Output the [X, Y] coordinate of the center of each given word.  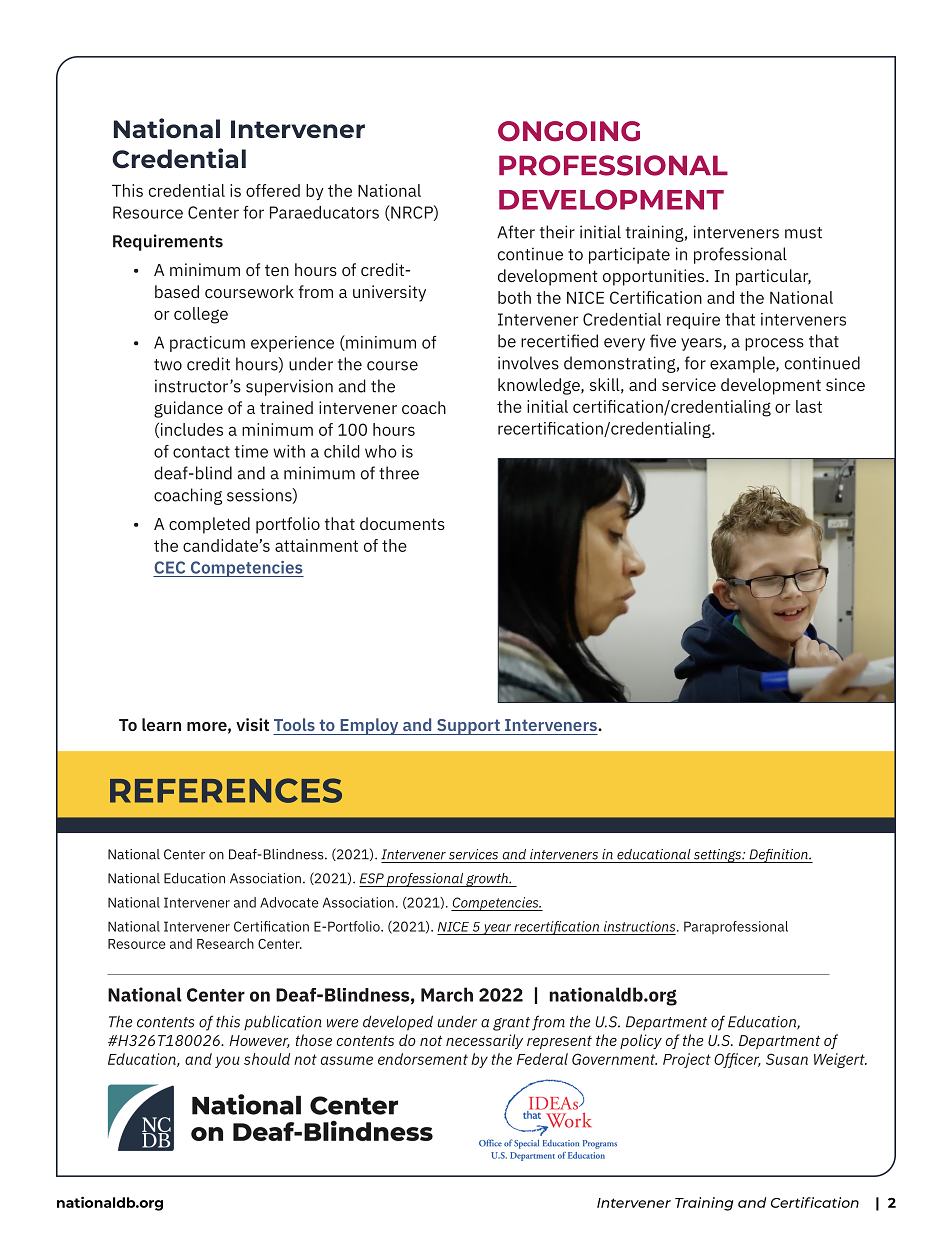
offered [273, 190]
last [809, 406]
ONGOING [569, 131]
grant [511, 1024]
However [259, 1041]
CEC [169, 567]
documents [402, 523]
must [803, 233]
